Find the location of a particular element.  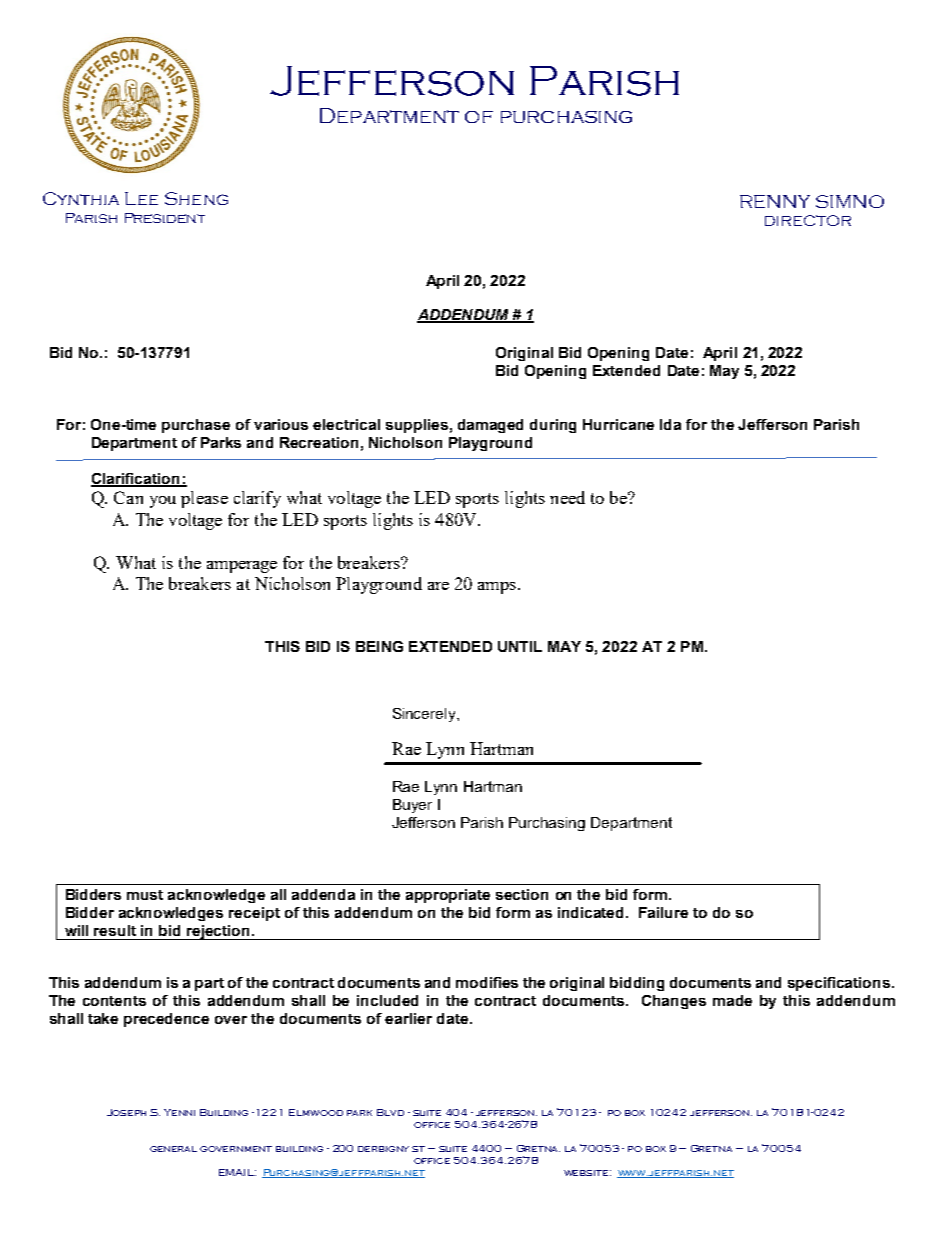

need is located at coordinates (567, 497).
